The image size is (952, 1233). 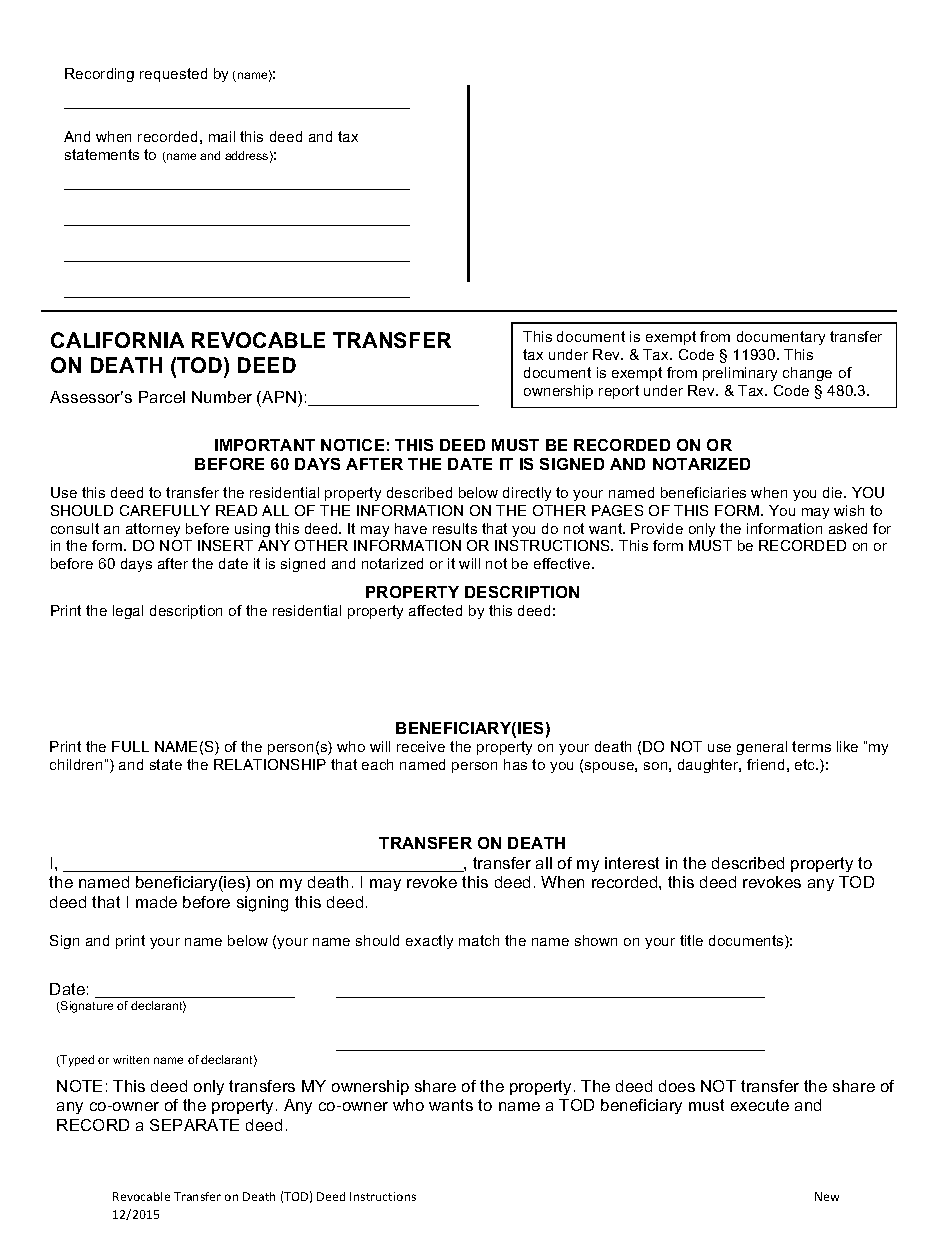 I want to click on preliminary, so click(x=740, y=374).
